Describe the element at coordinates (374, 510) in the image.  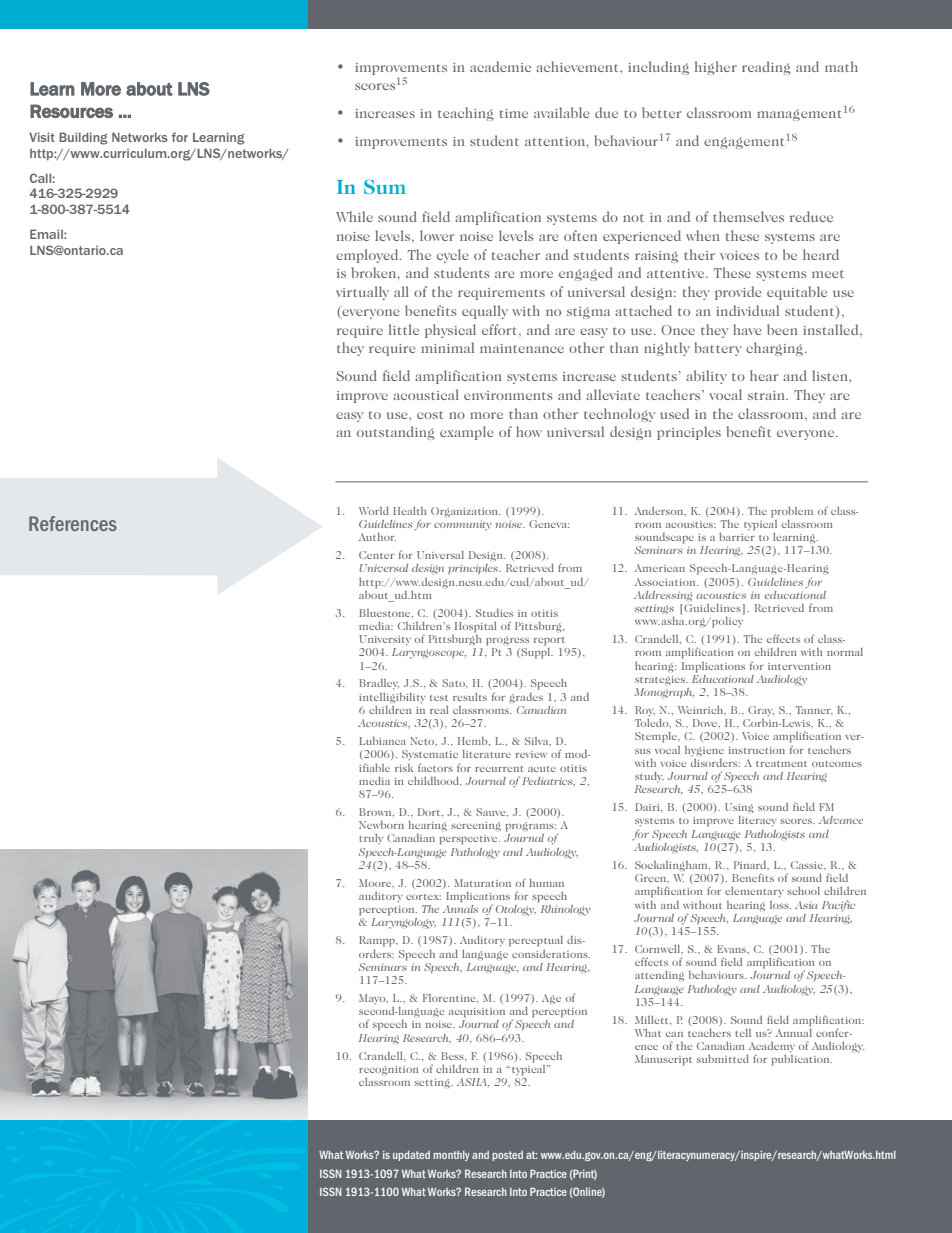
I see `World` at that location.
